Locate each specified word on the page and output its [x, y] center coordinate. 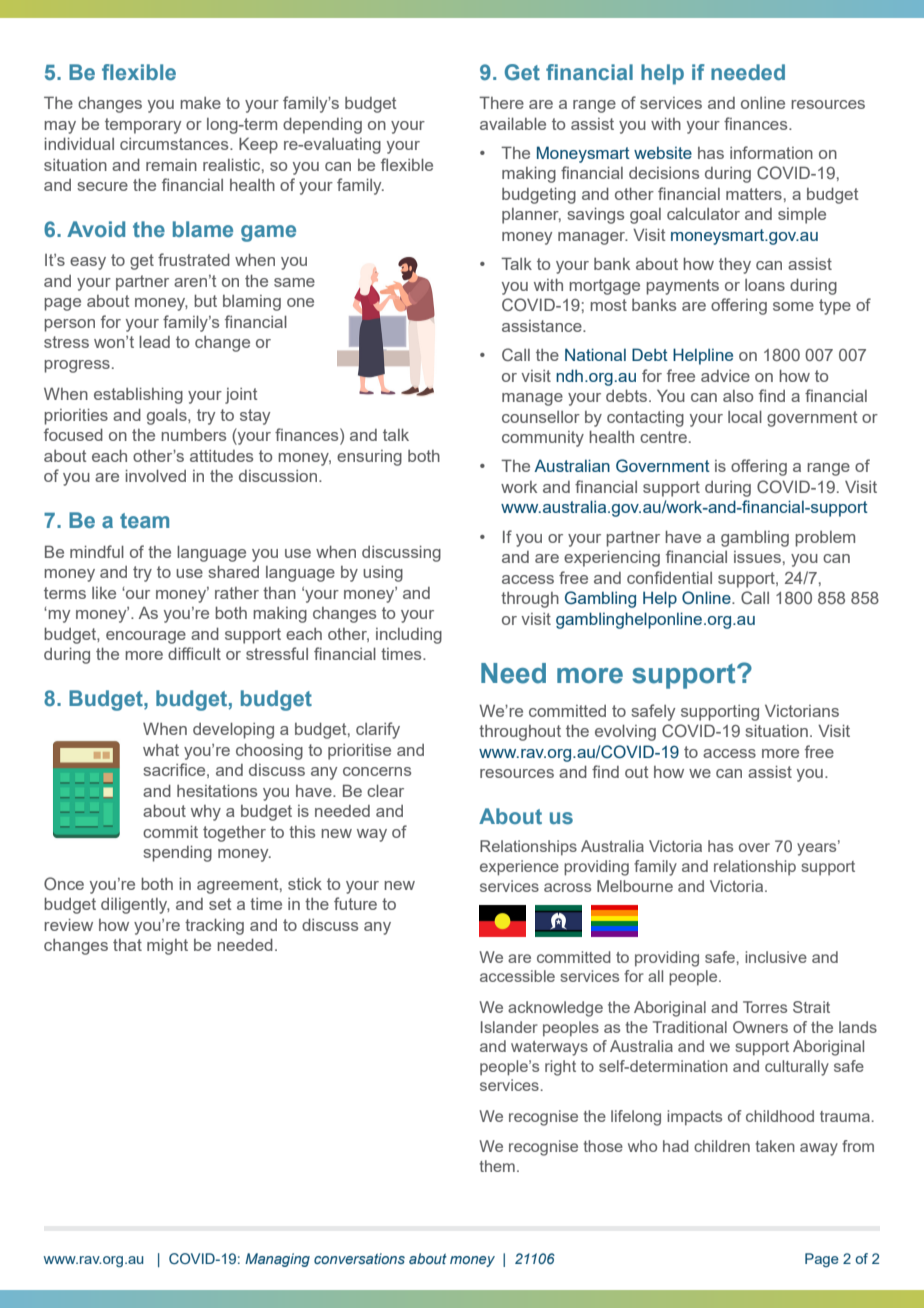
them [497, 1166]
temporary [143, 126]
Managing [277, 1260]
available [513, 123]
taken [775, 1146]
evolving [625, 732]
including [409, 635]
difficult [194, 653]
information [771, 152]
